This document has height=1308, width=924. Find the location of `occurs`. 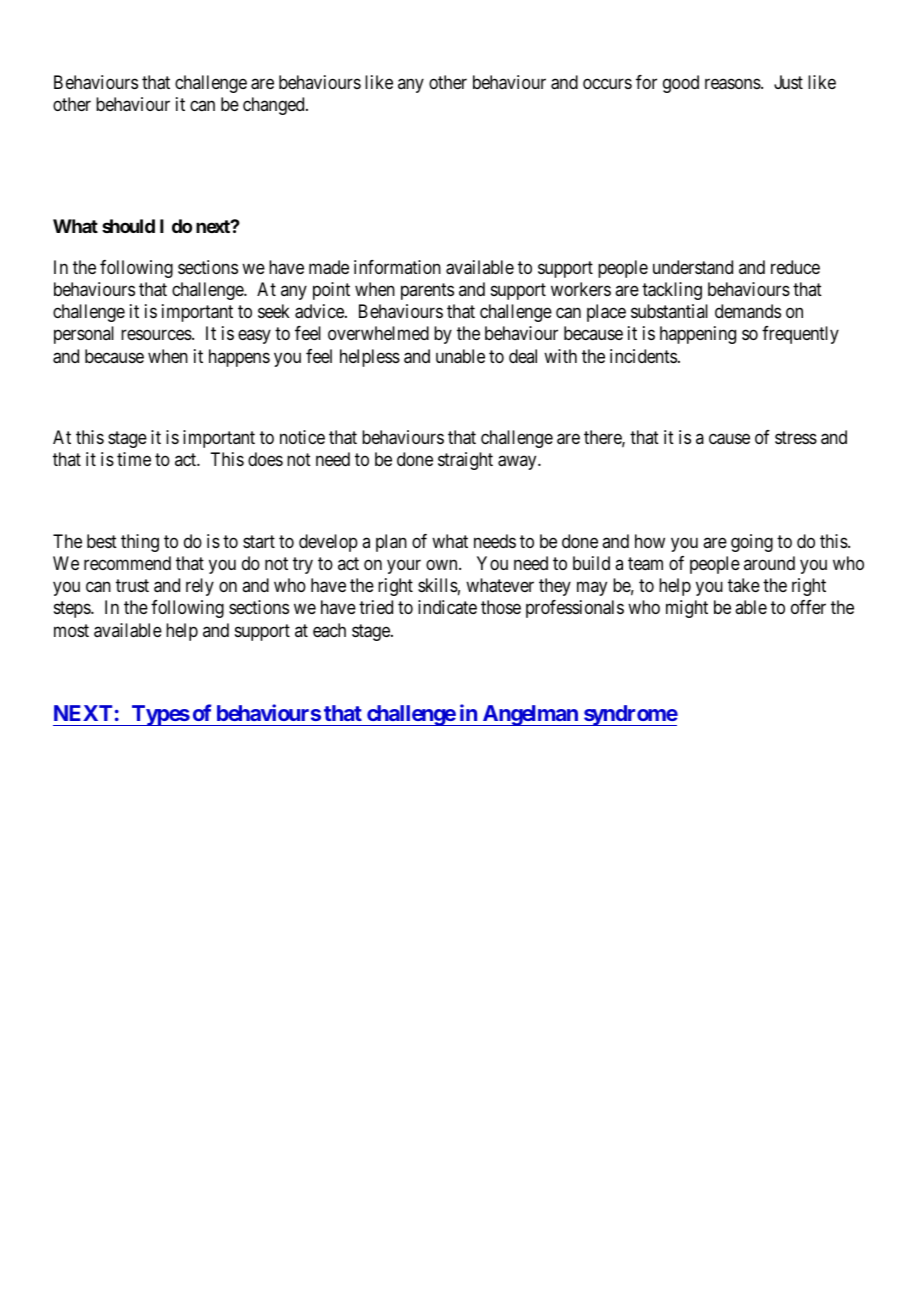

occurs is located at coordinates (607, 83).
